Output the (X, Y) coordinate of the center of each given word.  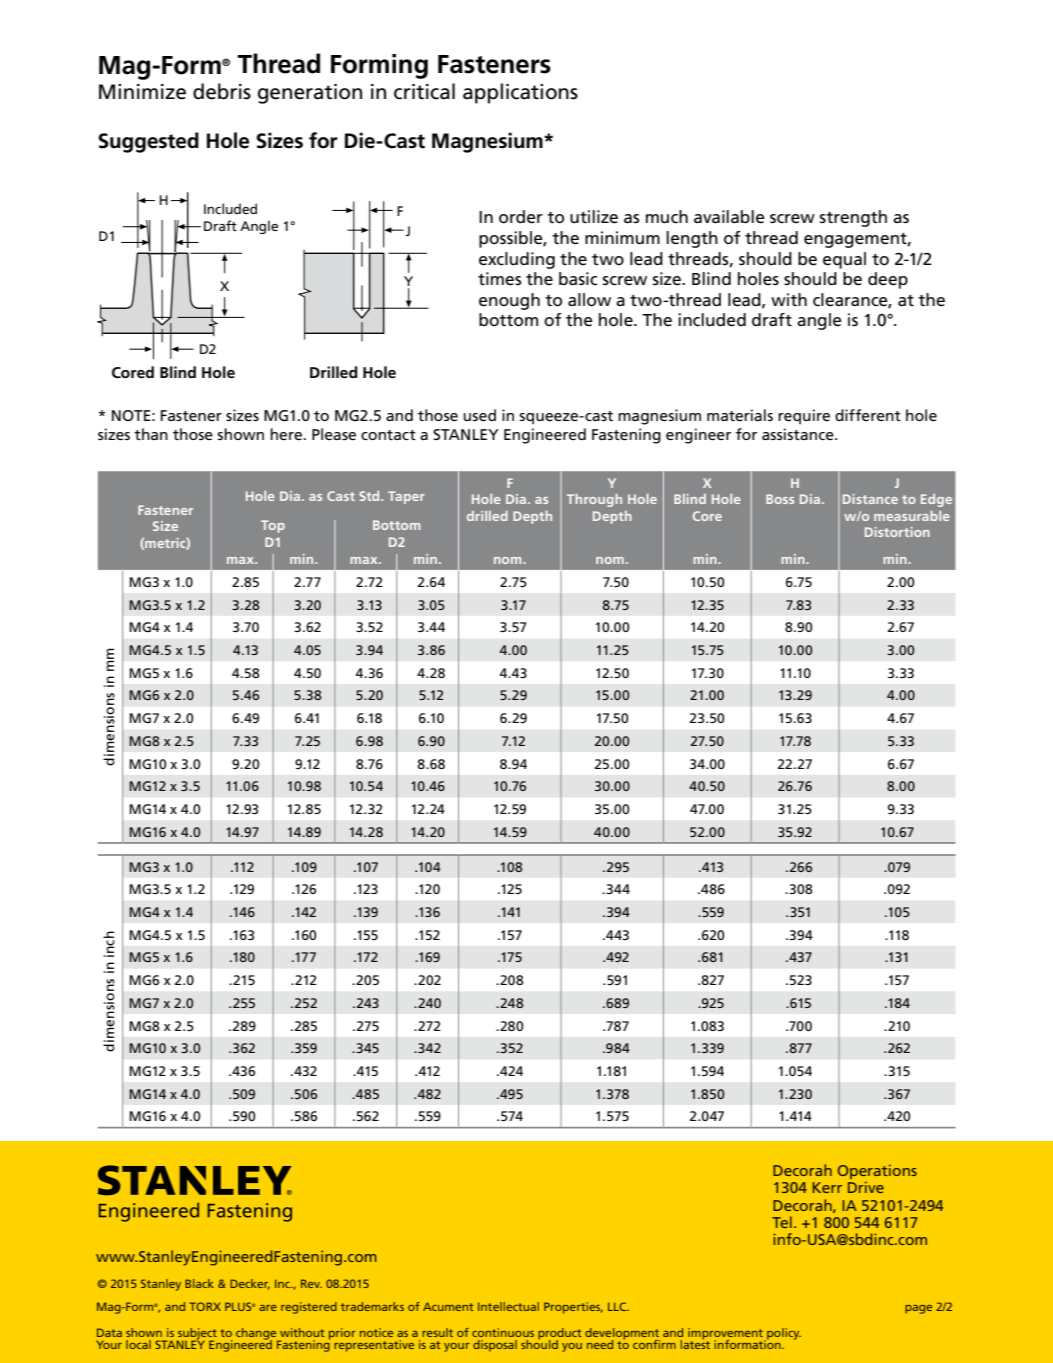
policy (783, 1335)
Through (594, 500)
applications (520, 93)
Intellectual (508, 1306)
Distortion (897, 532)
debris (222, 91)
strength (853, 218)
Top (273, 526)
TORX (205, 1306)
